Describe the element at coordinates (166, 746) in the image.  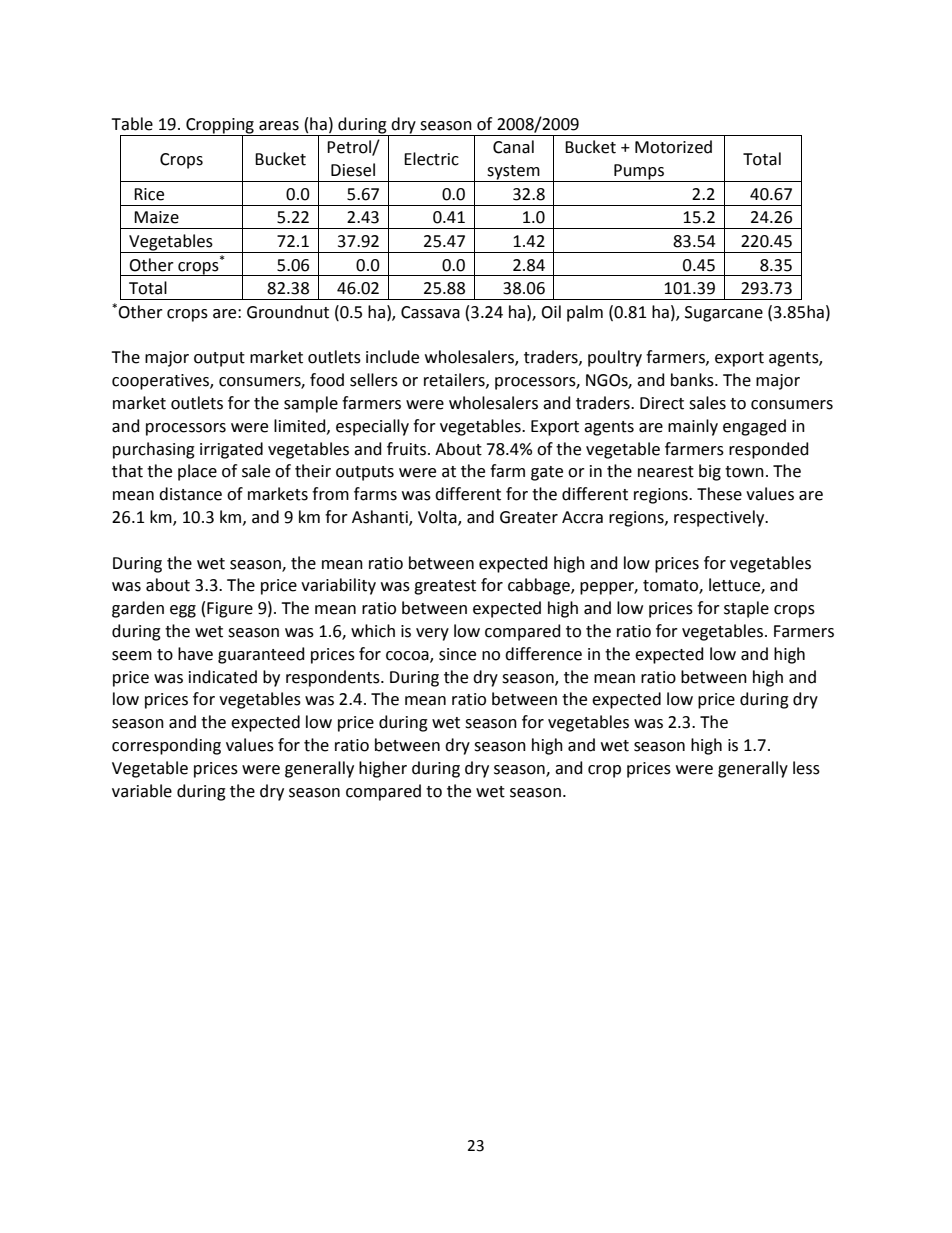
I see `corresponding` at that location.
